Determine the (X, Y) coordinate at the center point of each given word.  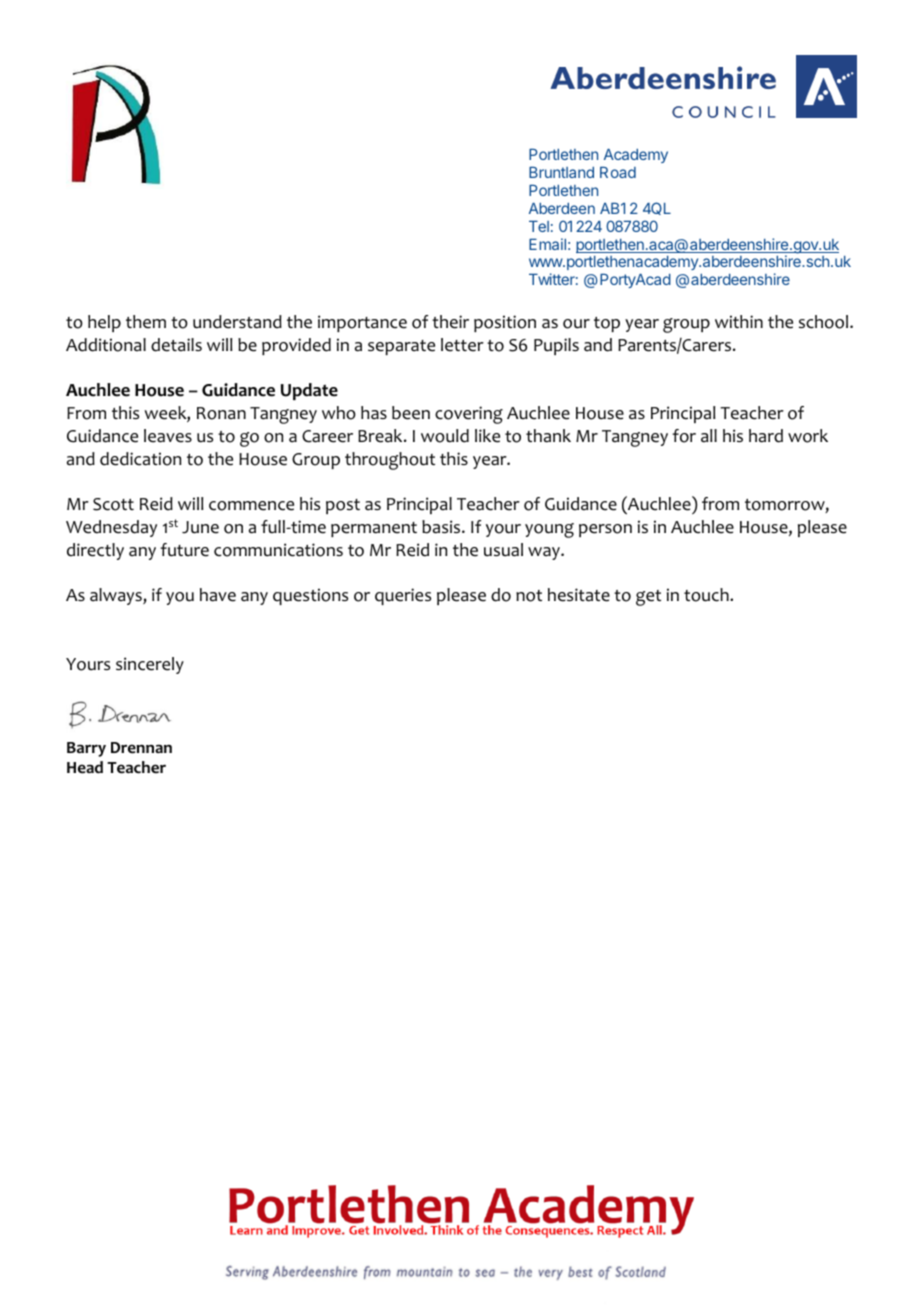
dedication (140, 459)
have (218, 595)
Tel (539, 226)
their (450, 322)
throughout (390, 461)
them (146, 322)
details (176, 345)
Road (618, 172)
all (709, 436)
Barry (86, 749)
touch (707, 595)
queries (403, 596)
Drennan (141, 748)
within (739, 321)
